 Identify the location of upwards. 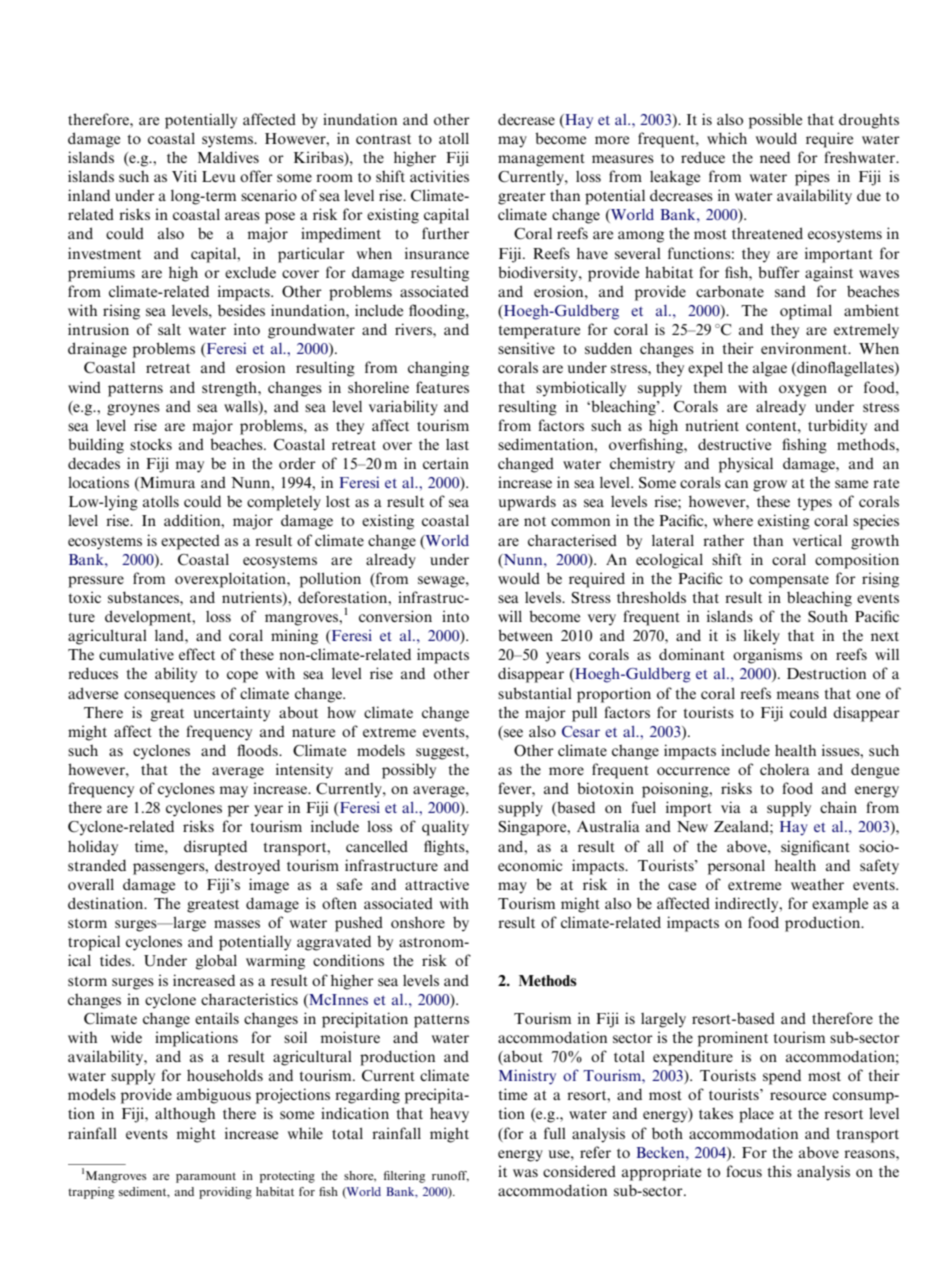
(527, 503).
